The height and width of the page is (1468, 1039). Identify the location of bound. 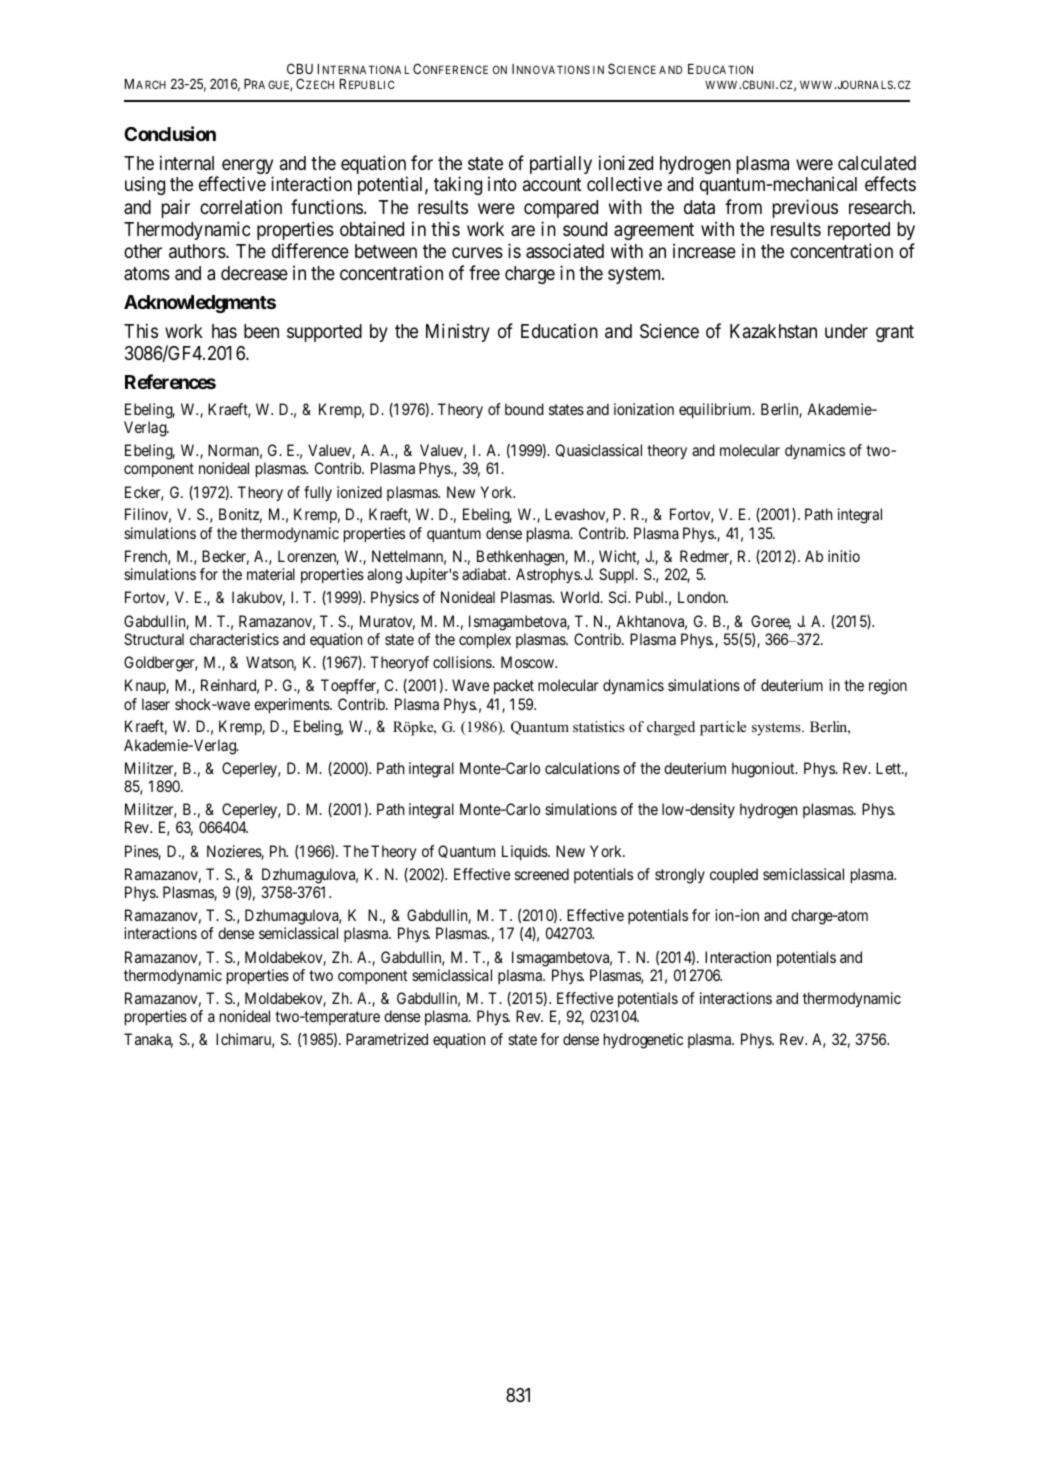
(524, 409).
